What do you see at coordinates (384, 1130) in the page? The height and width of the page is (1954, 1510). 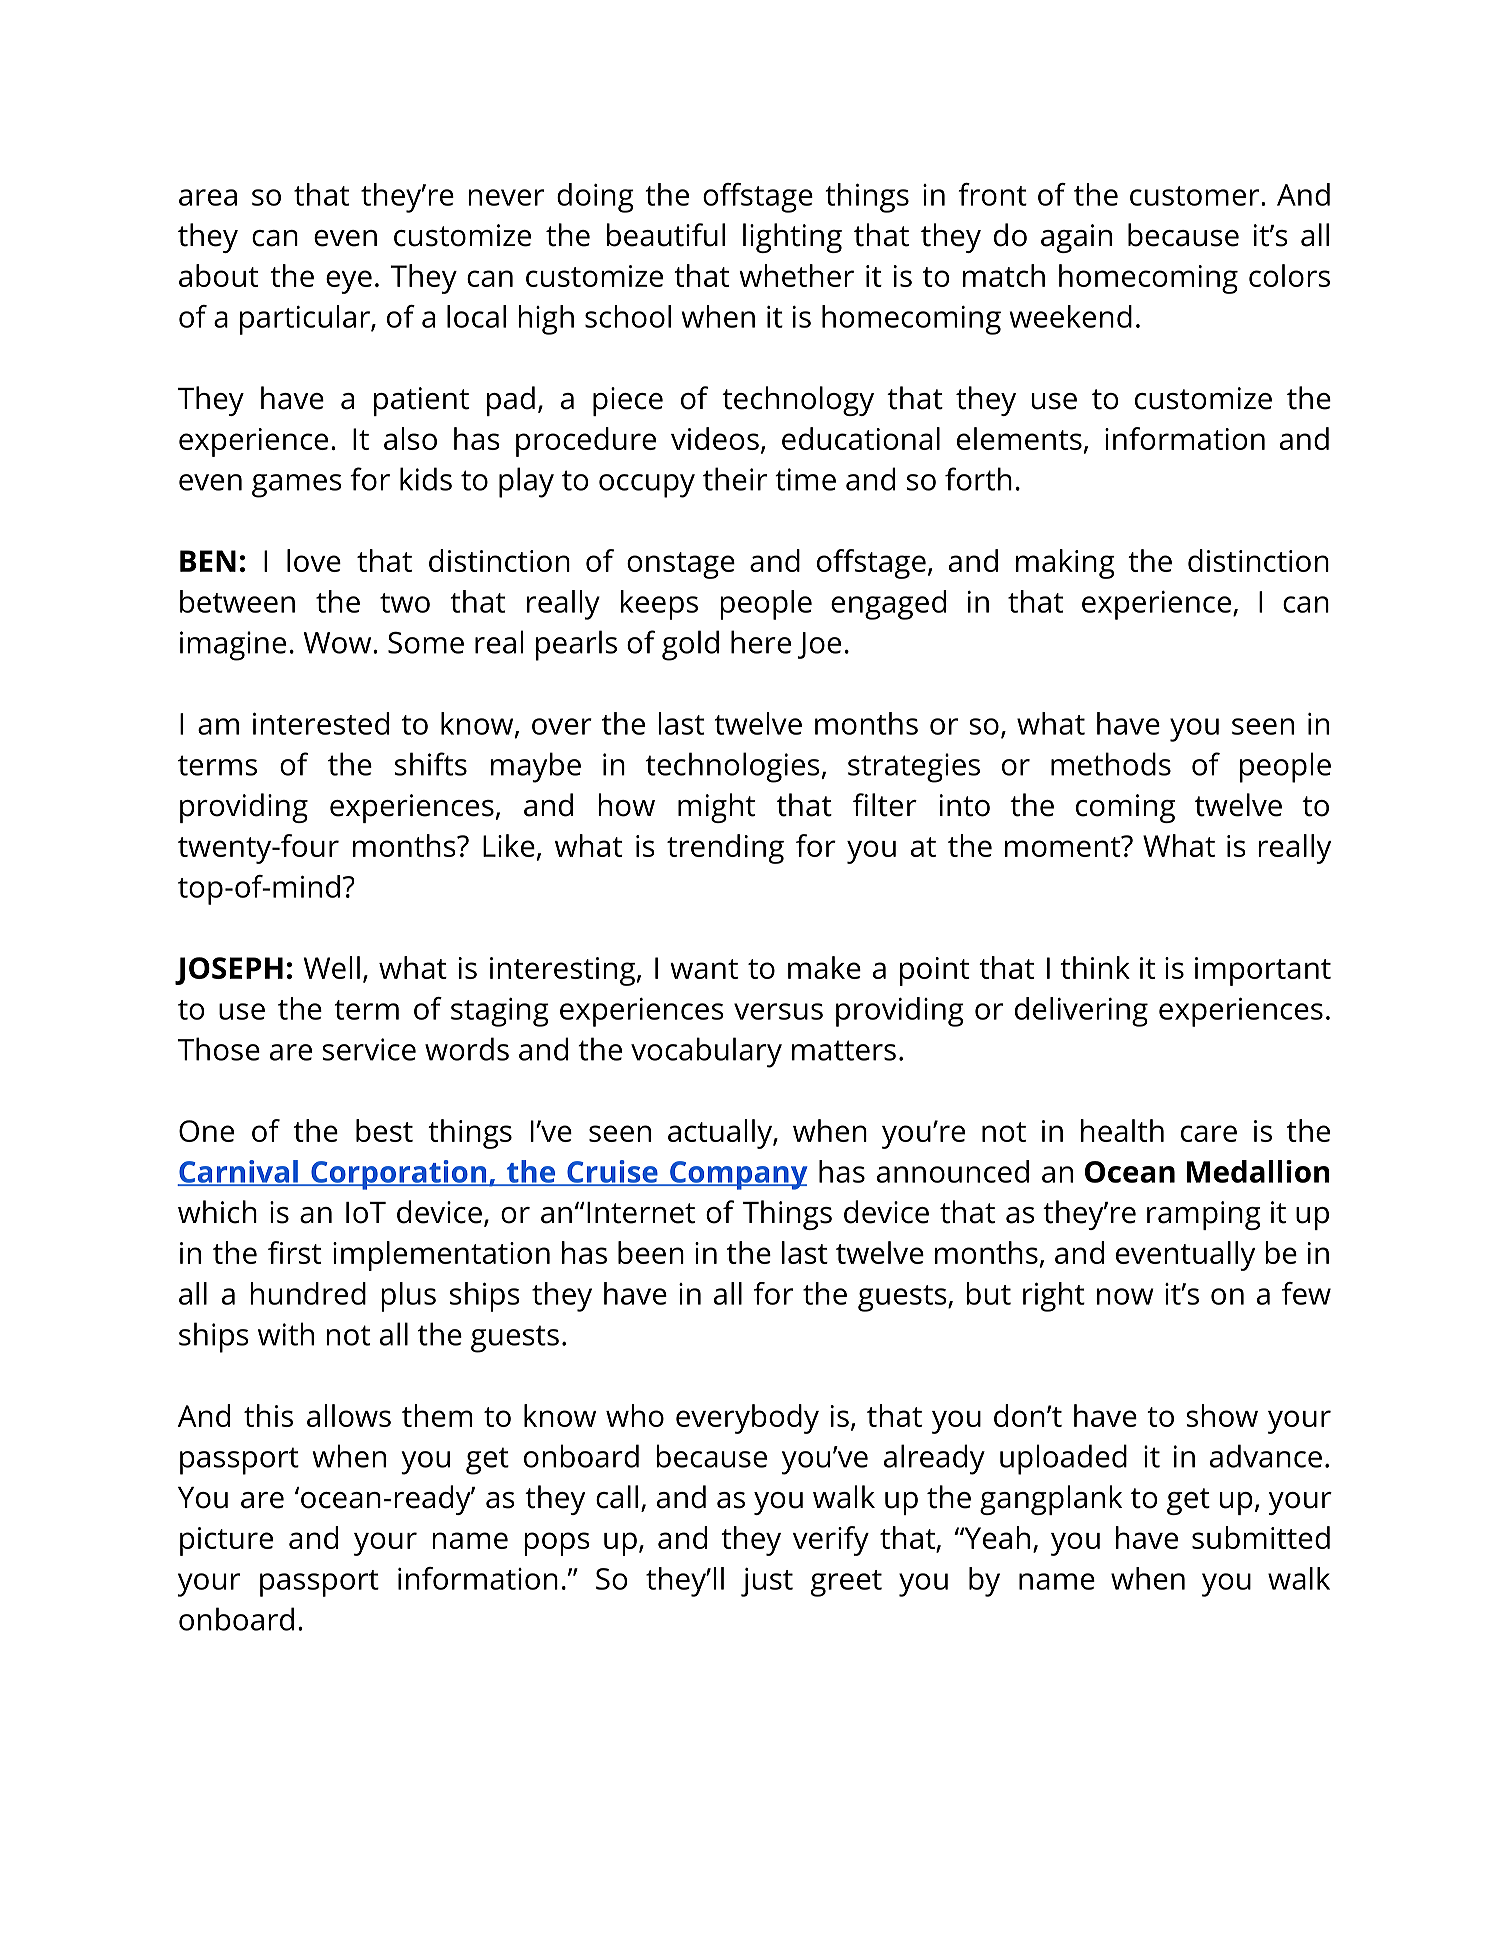 I see `best` at bounding box center [384, 1130].
